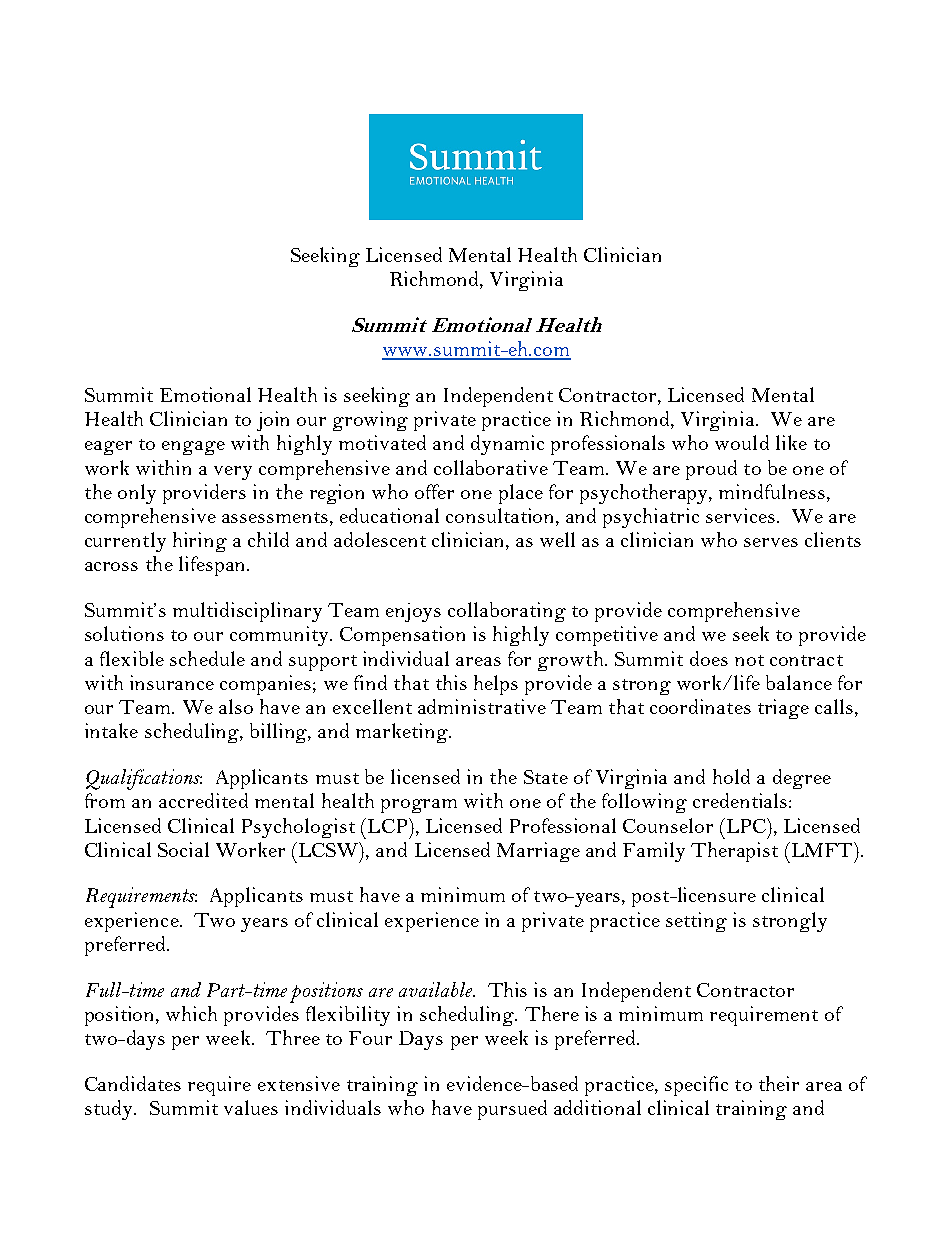  Describe the element at coordinates (742, 442) in the screenshot. I see `would` at that location.
